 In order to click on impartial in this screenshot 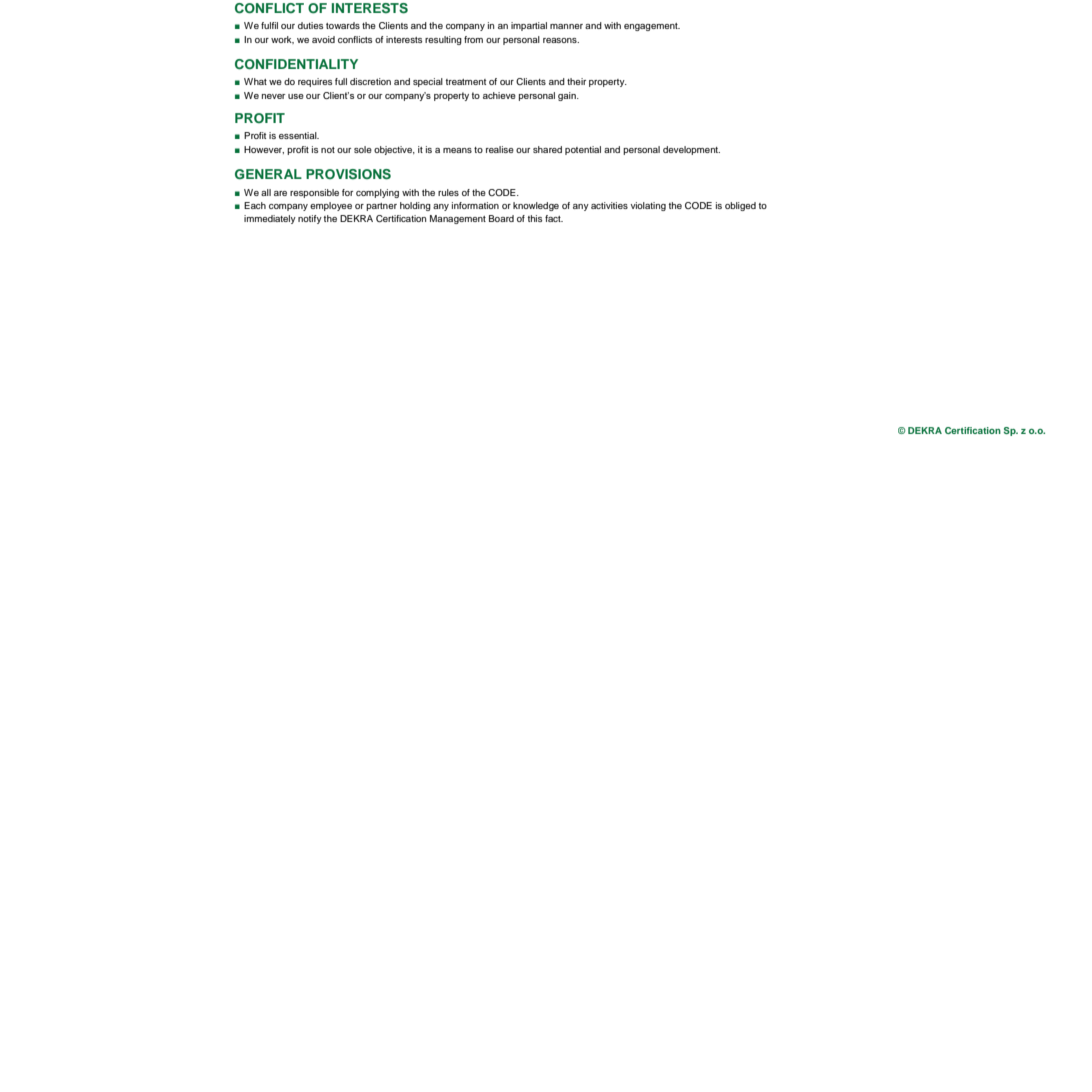, I will do `click(529, 26)`.
